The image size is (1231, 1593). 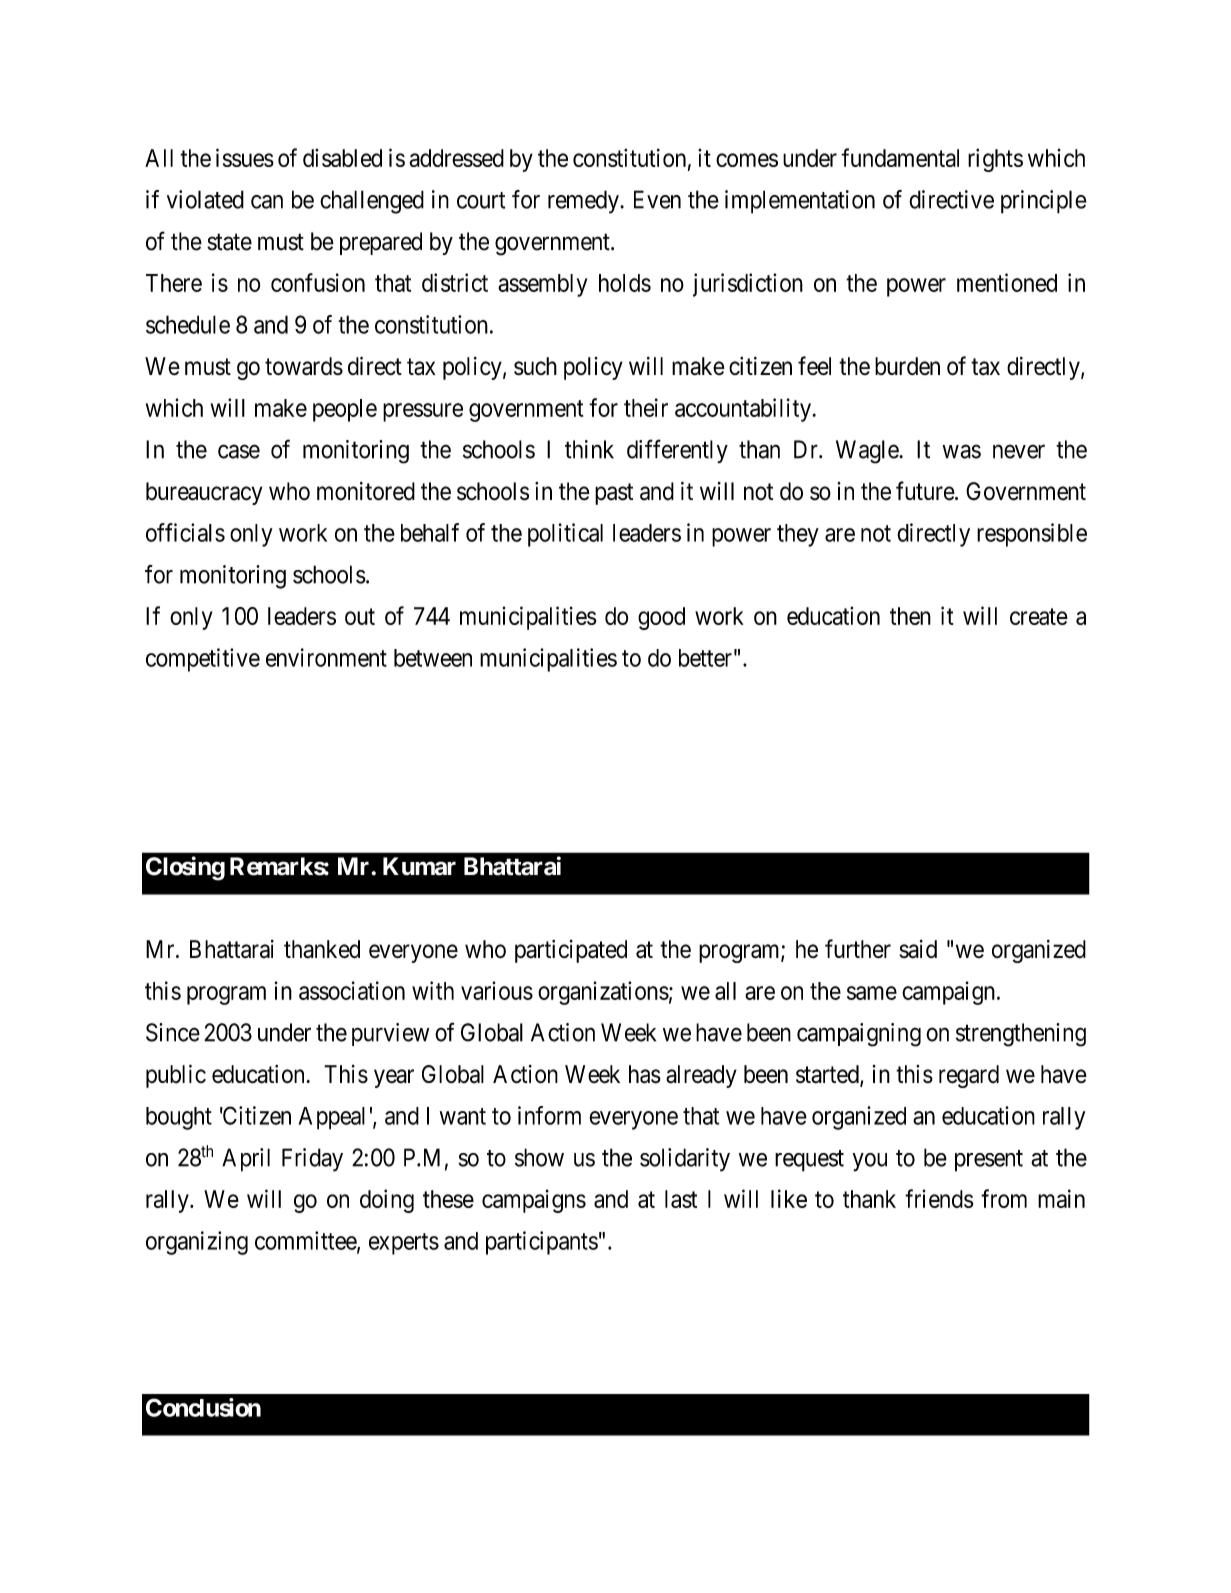 What do you see at coordinates (995, 160) in the image?
I see `rights` at bounding box center [995, 160].
